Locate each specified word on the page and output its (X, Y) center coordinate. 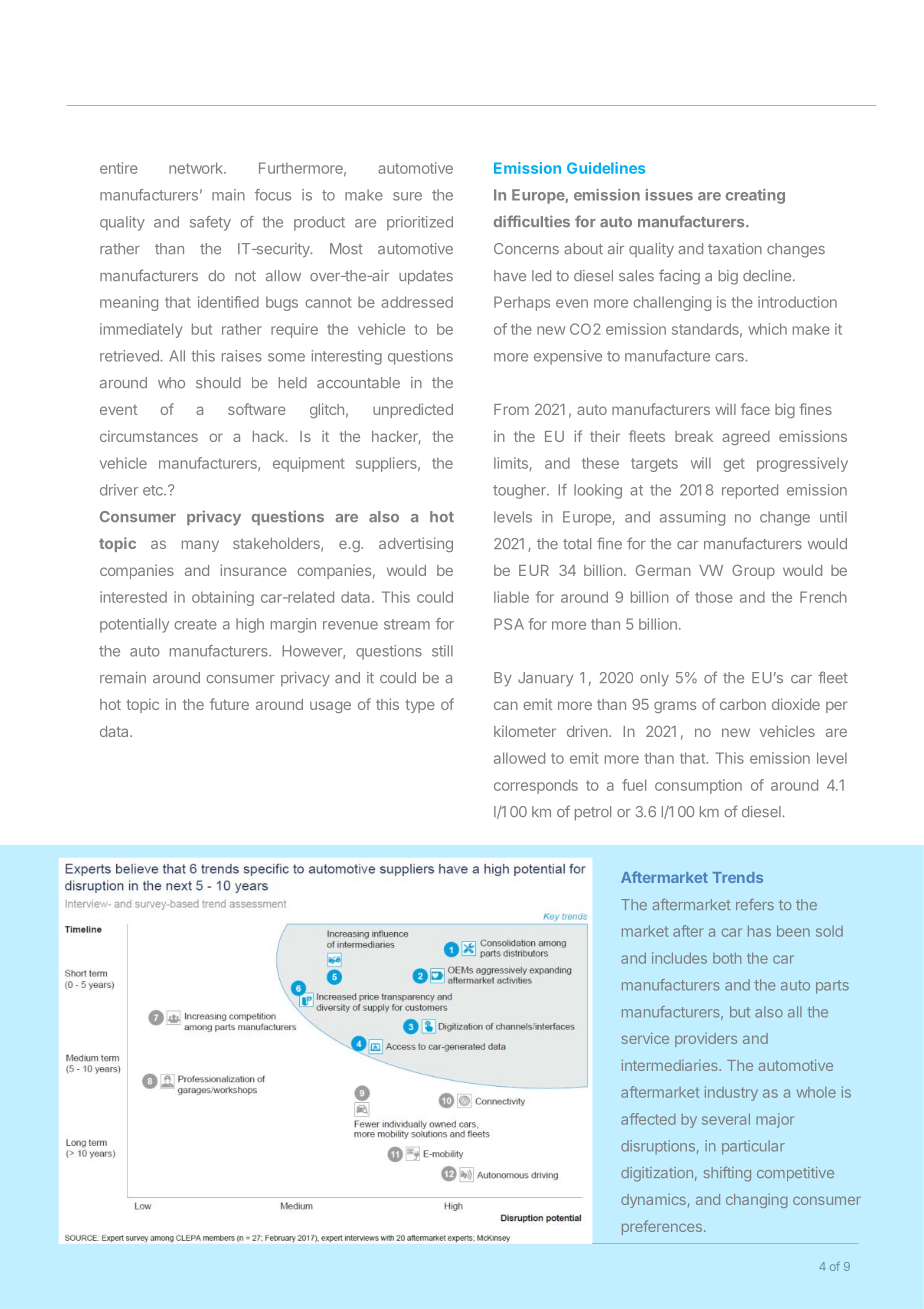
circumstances (149, 436)
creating (755, 196)
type (420, 706)
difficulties (532, 221)
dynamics (653, 1201)
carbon (743, 704)
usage (330, 707)
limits (512, 464)
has (759, 931)
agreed (746, 438)
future (229, 704)
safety (210, 223)
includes (679, 958)
